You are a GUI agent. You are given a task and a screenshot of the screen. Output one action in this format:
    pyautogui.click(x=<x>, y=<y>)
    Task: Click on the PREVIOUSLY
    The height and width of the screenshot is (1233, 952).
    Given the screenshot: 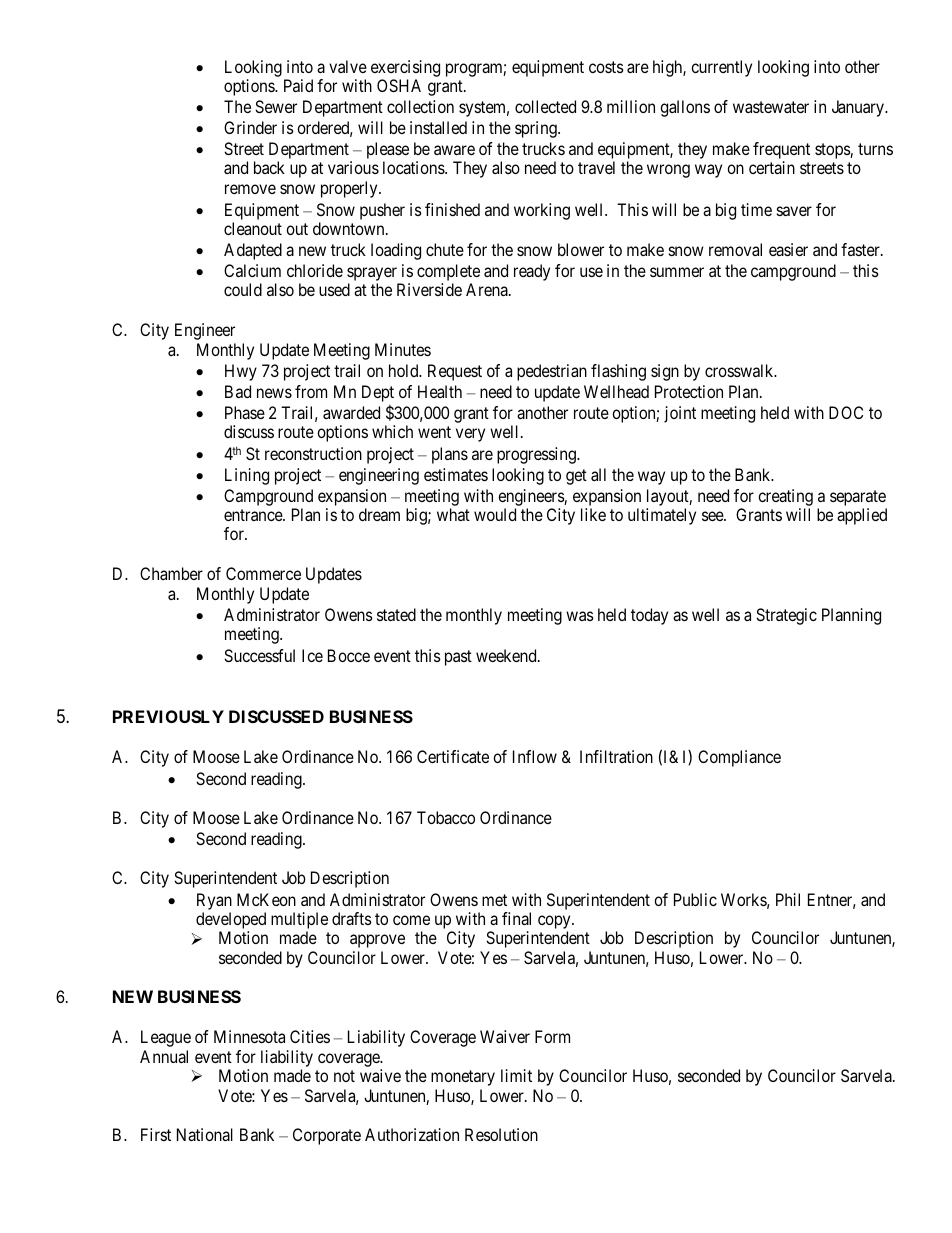 What is the action you would take?
    pyautogui.click(x=168, y=716)
